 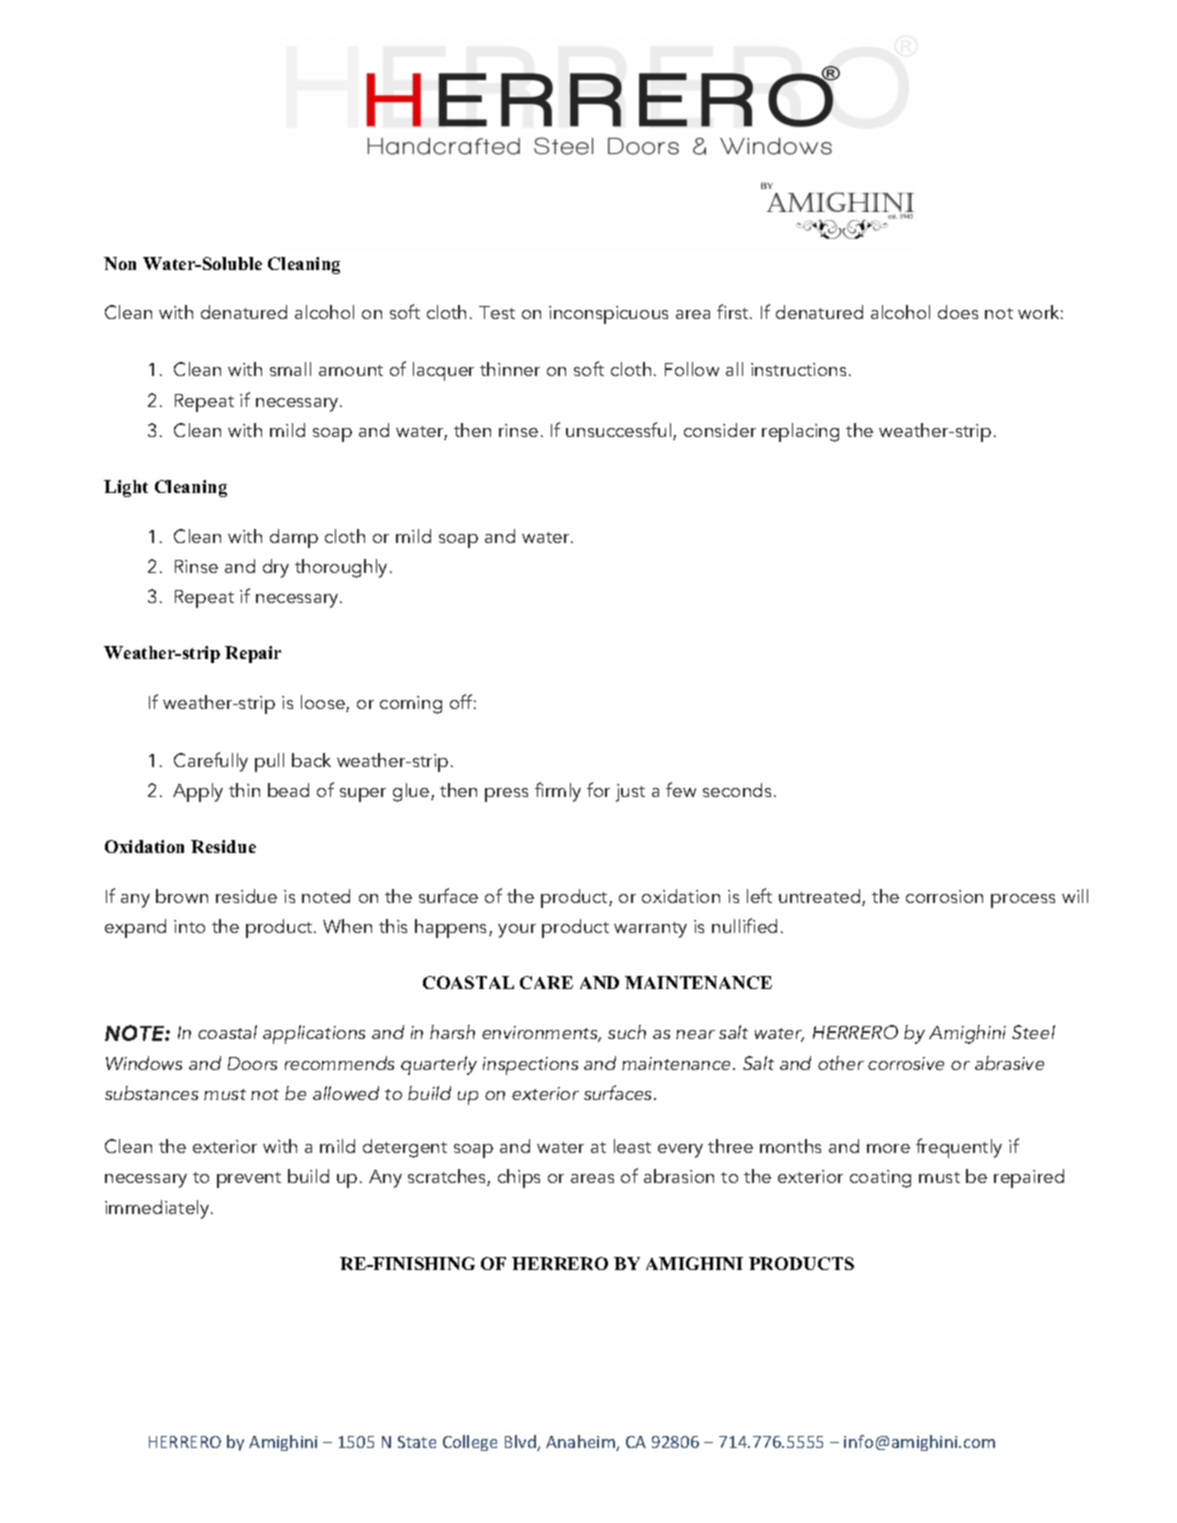 I want to click on such, so click(x=627, y=1032).
